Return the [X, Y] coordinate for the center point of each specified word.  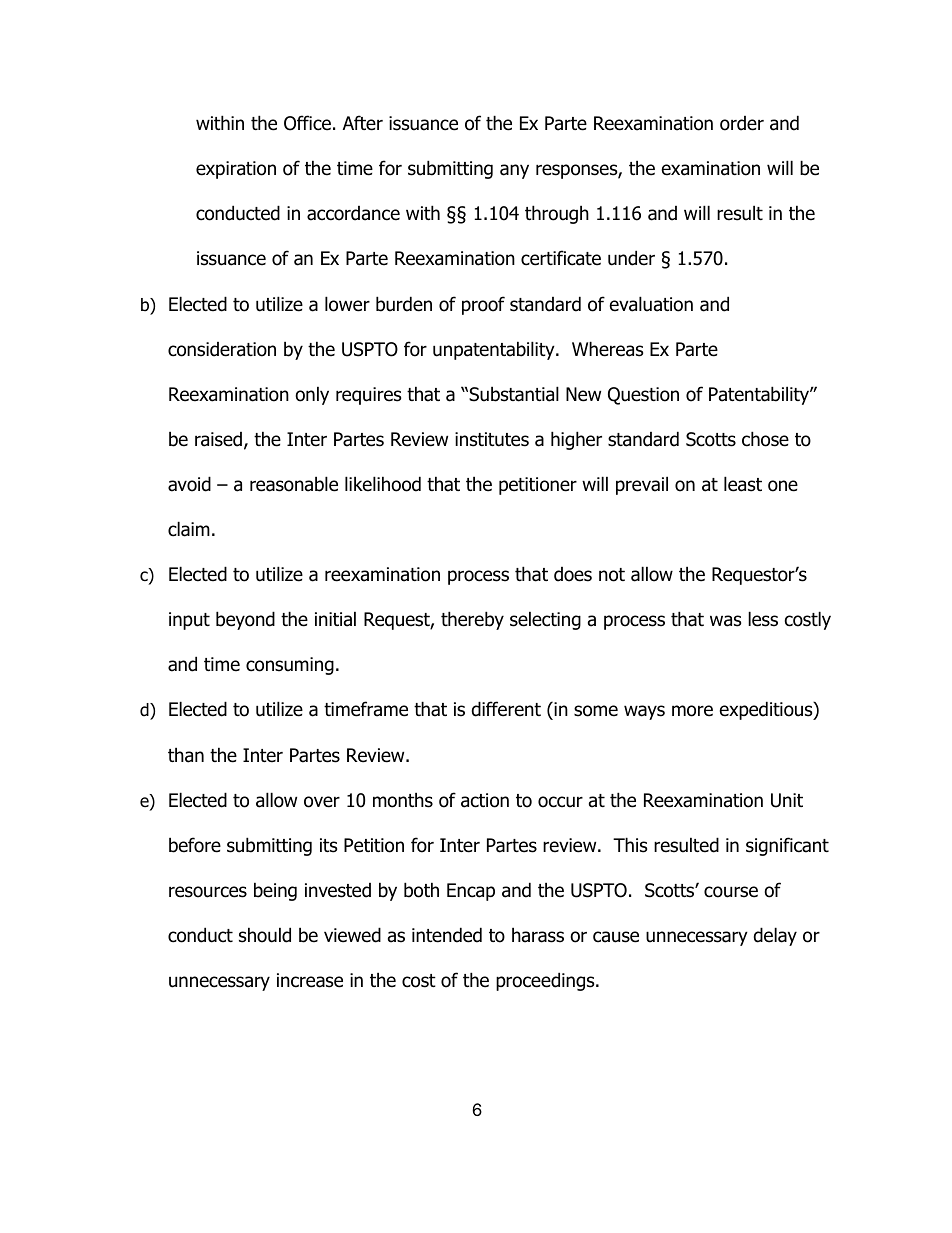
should [265, 935]
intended [447, 935]
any [514, 171]
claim [189, 529]
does [573, 574]
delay [775, 936]
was [725, 621]
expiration [236, 170]
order [742, 123]
